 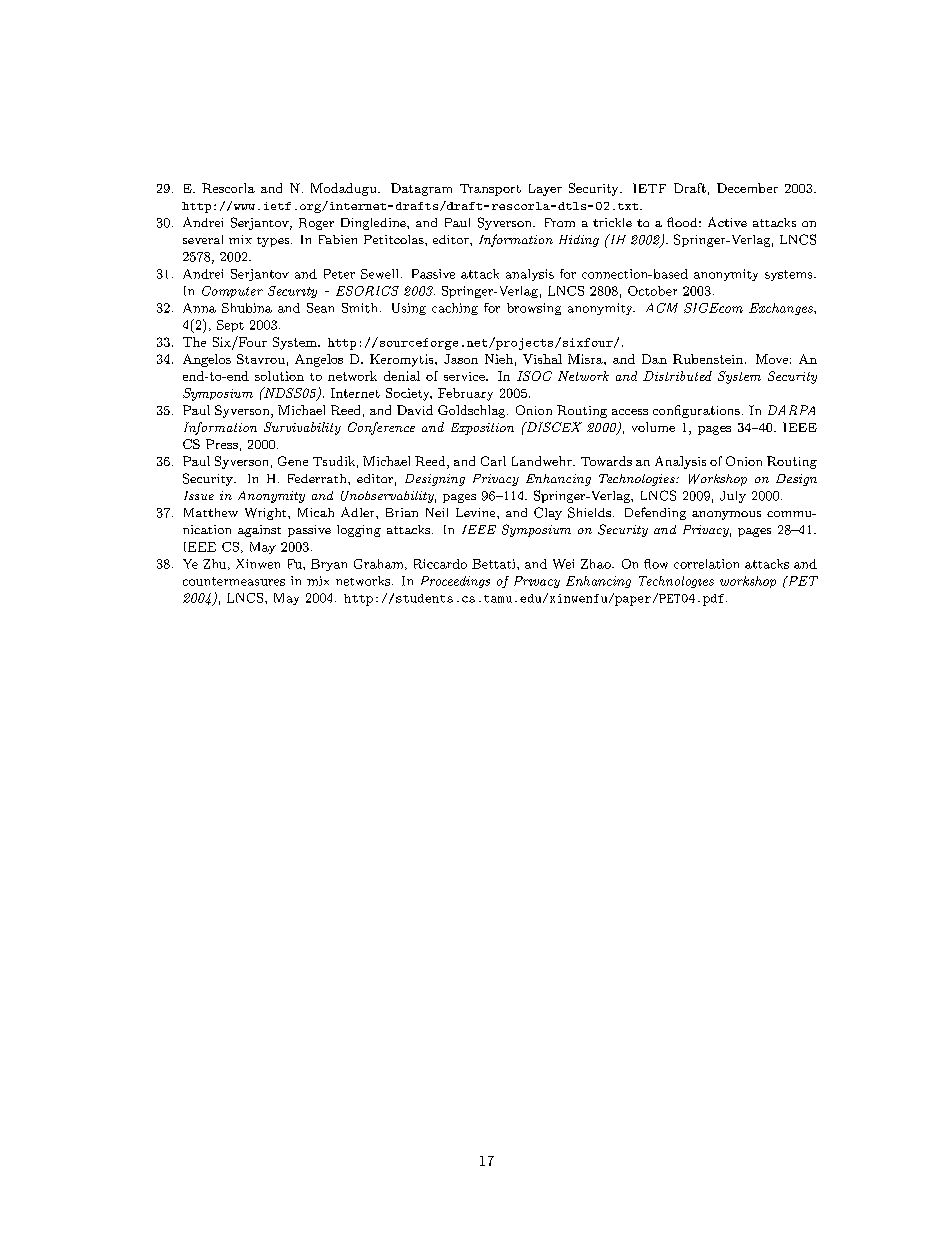 What do you see at coordinates (316, 224) in the image?
I see `Roger` at bounding box center [316, 224].
